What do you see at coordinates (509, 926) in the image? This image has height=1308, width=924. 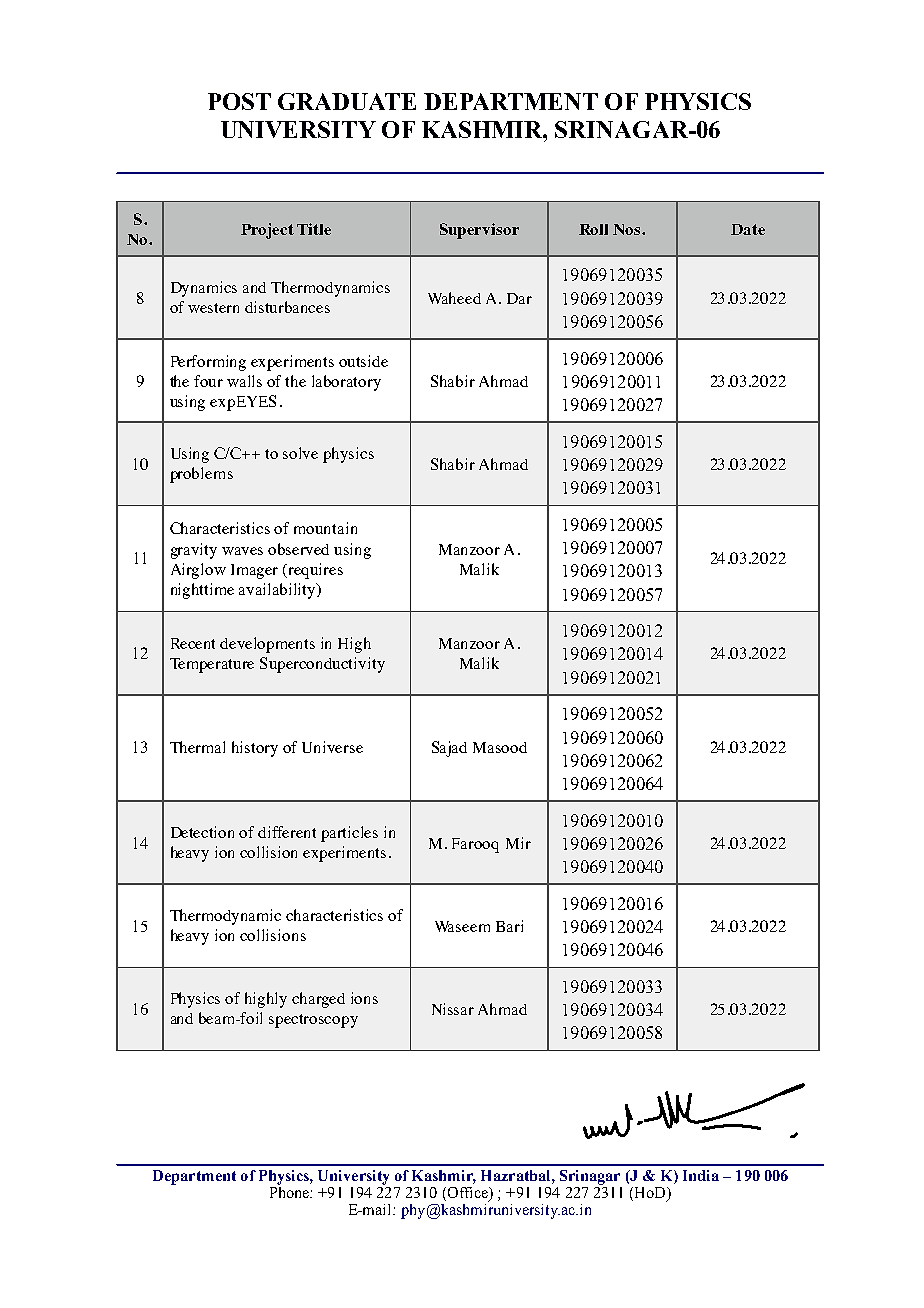 I see `Bari` at bounding box center [509, 926].
